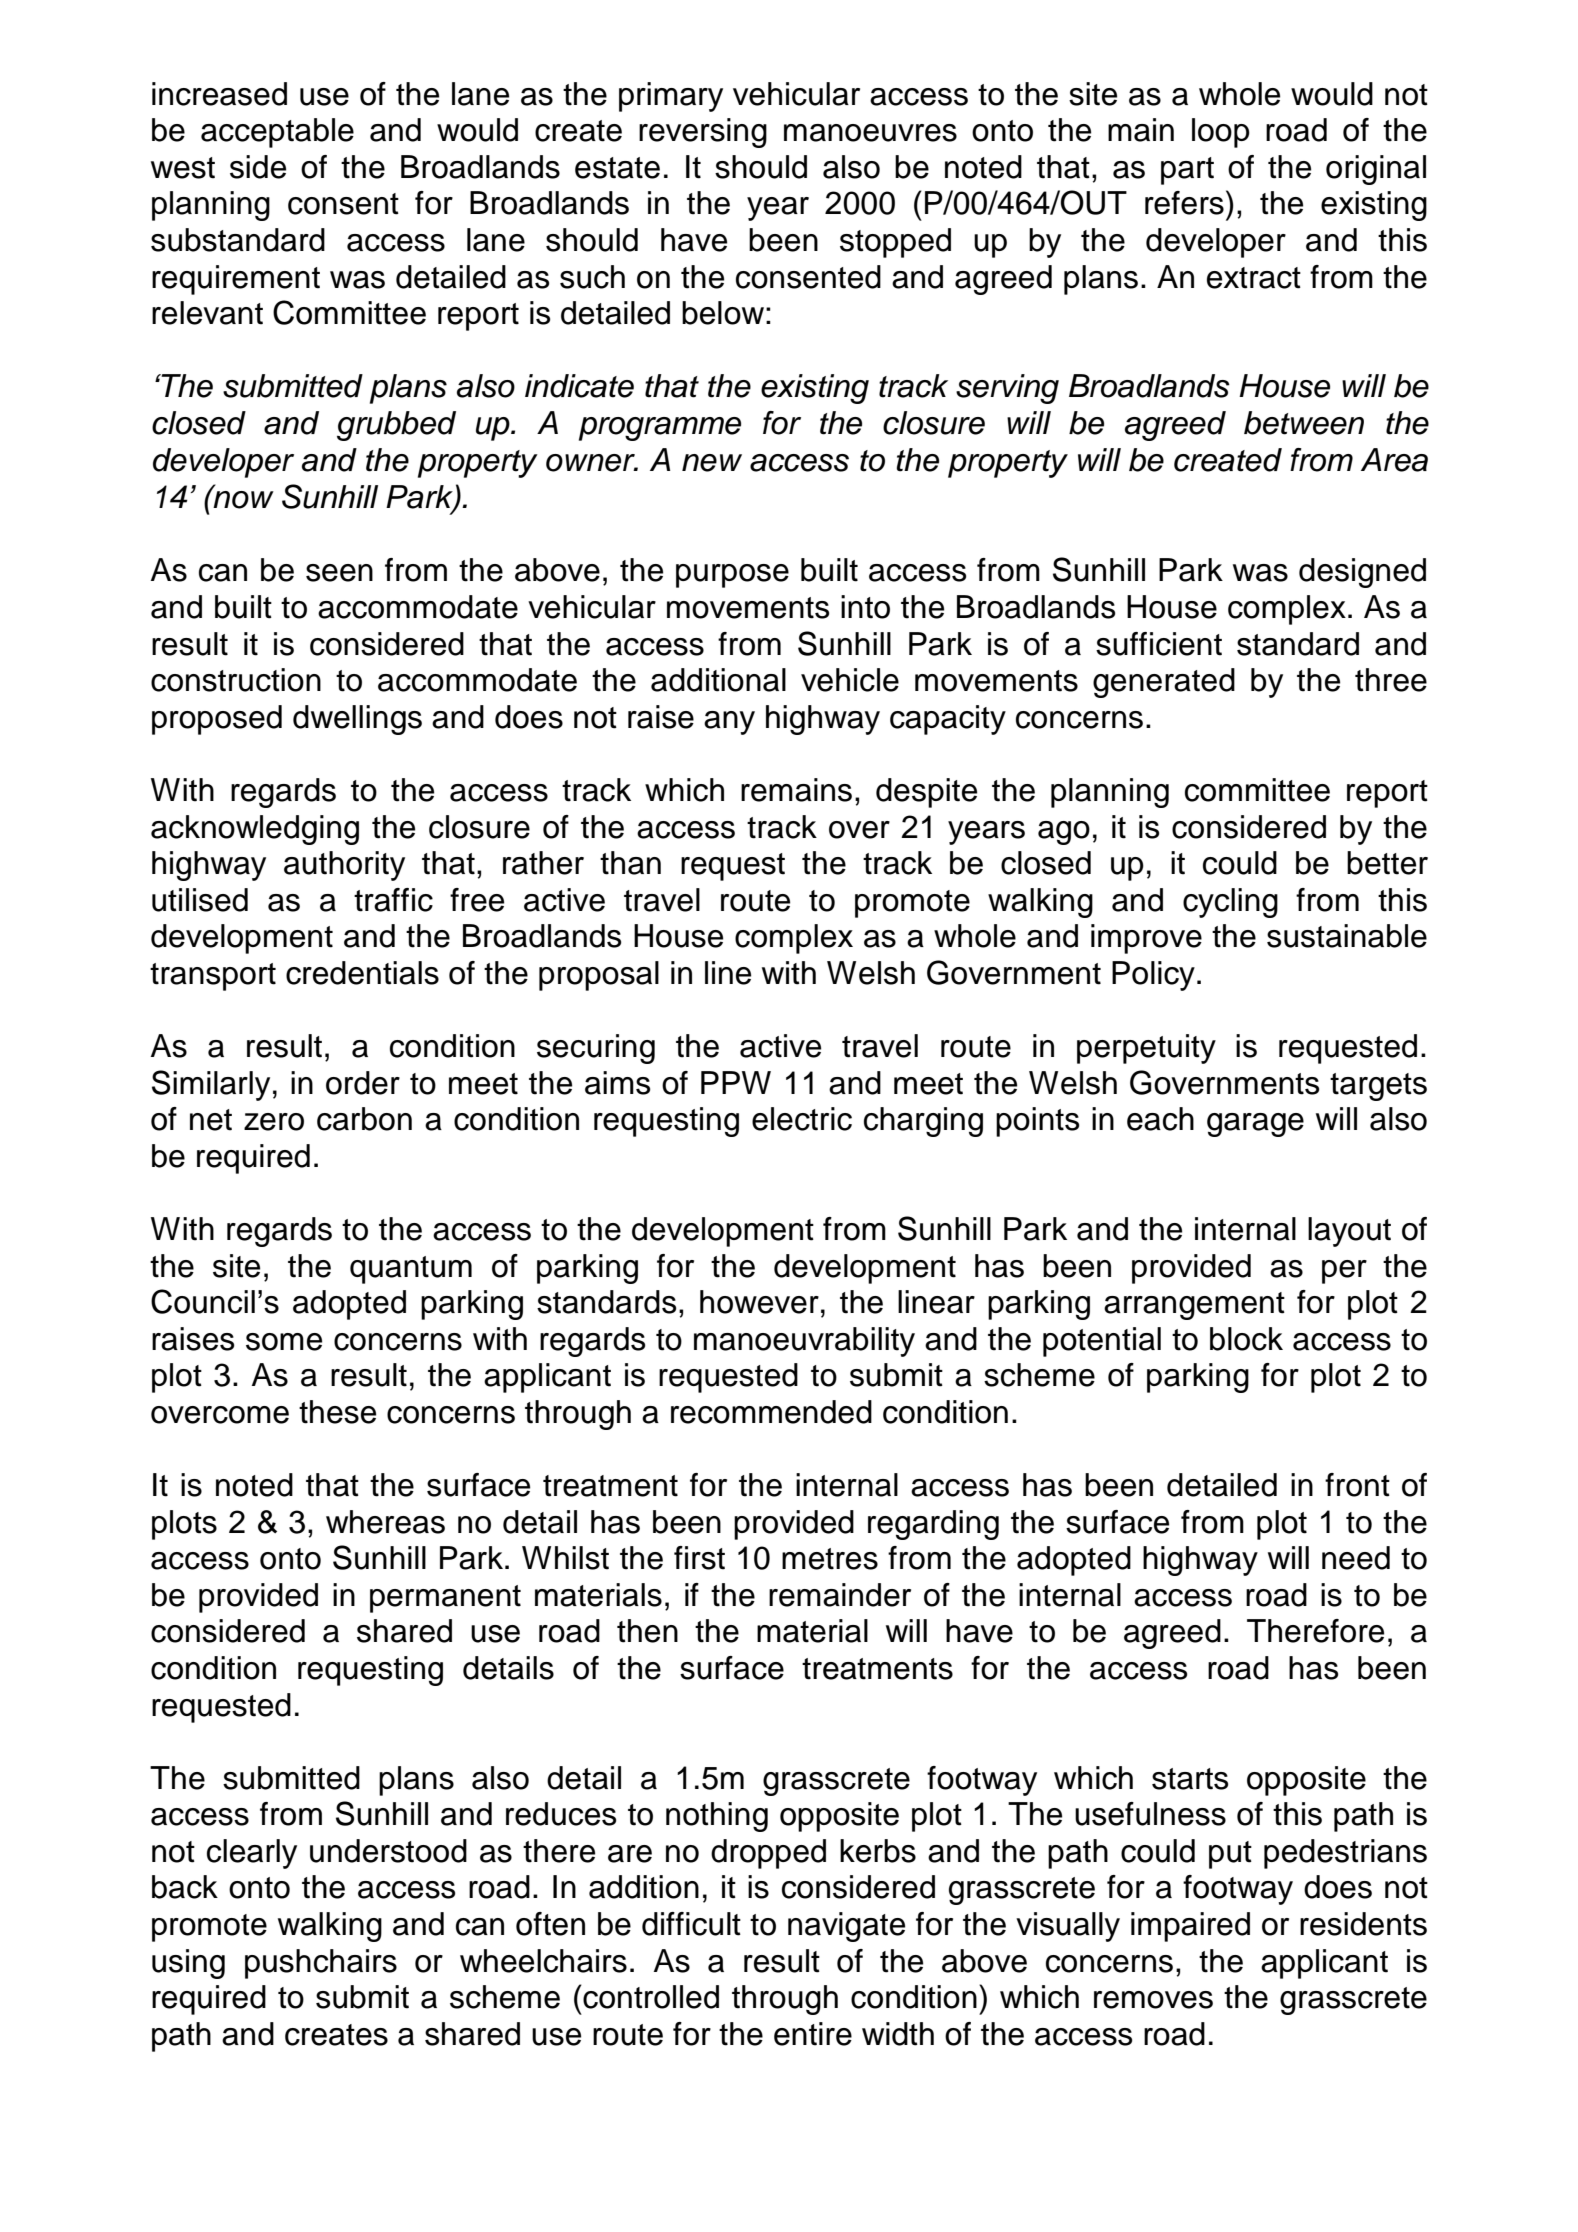  What do you see at coordinates (813, 2034) in the document?
I see `entire` at bounding box center [813, 2034].
